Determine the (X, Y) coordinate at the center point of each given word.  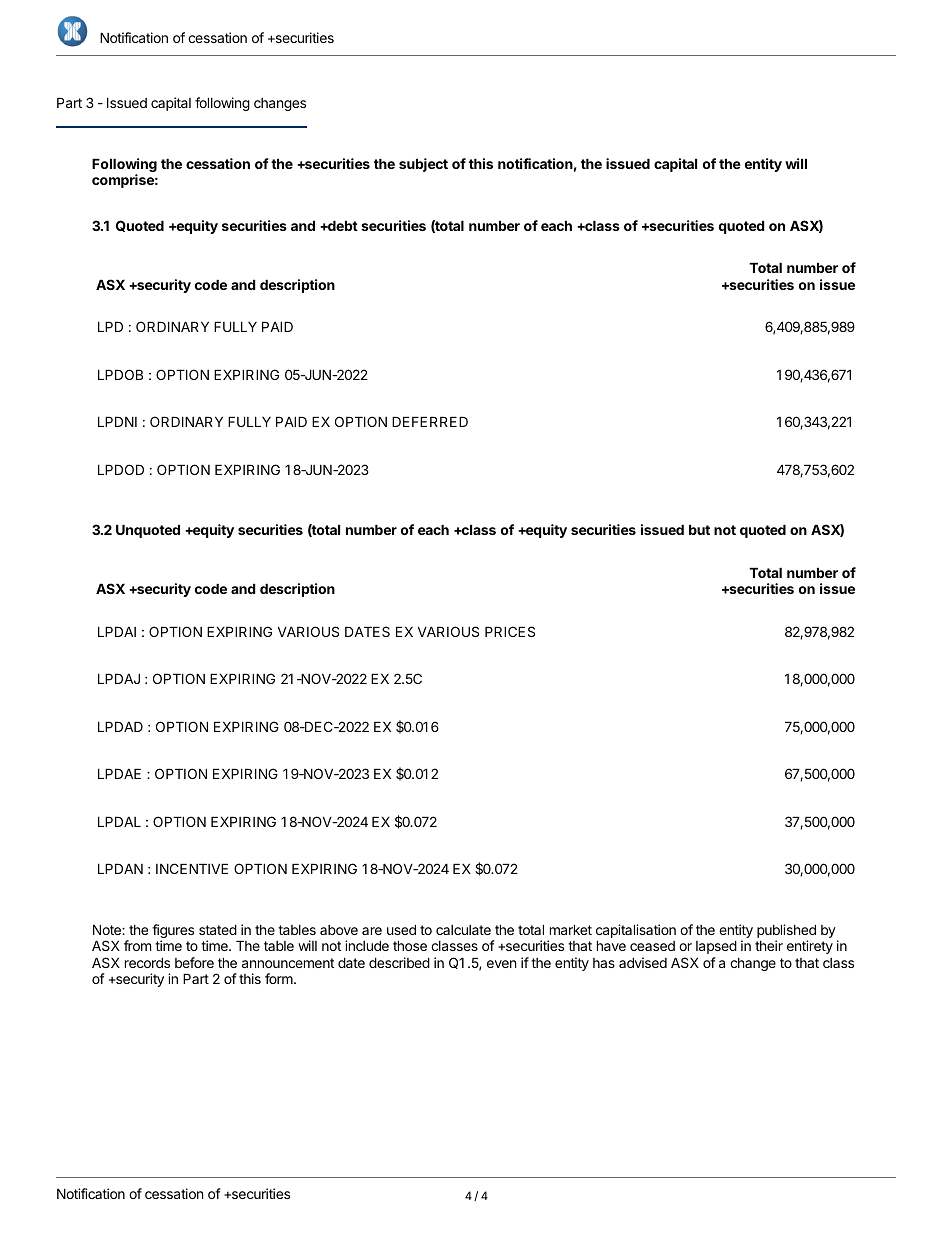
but (699, 529)
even (501, 964)
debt (342, 225)
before (194, 962)
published (786, 932)
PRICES (510, 631)
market (571, 929)
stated (218, 929)
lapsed (716, 947)
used (401, 929)
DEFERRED (430, 421)
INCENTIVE (192, 868)
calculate (463, 930)
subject (423, 165)
